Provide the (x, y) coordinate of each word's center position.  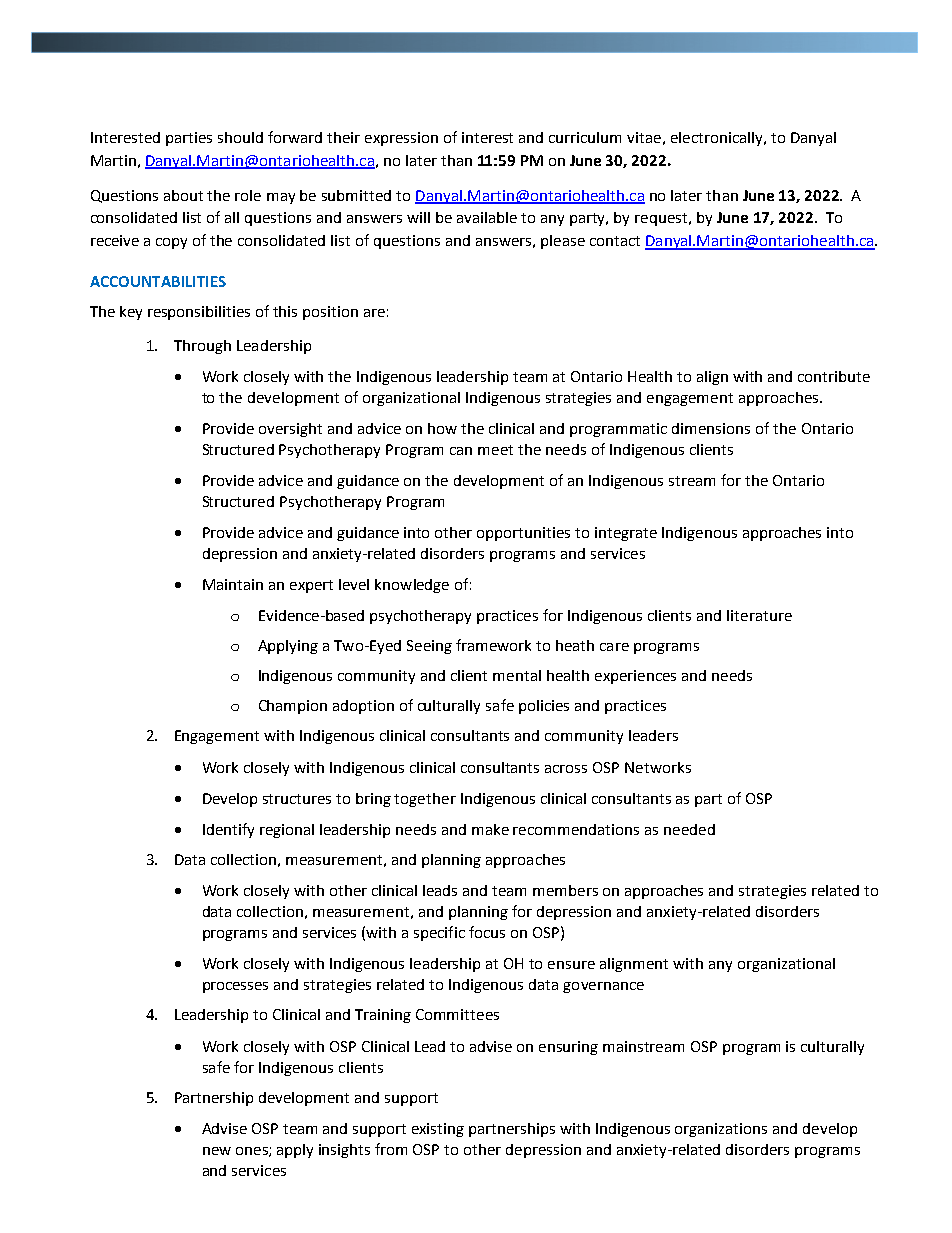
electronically (718, 139)
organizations (721, 1130)
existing (438, 1130)
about (183, 195)
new (217, 1151)
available (487, 217)
